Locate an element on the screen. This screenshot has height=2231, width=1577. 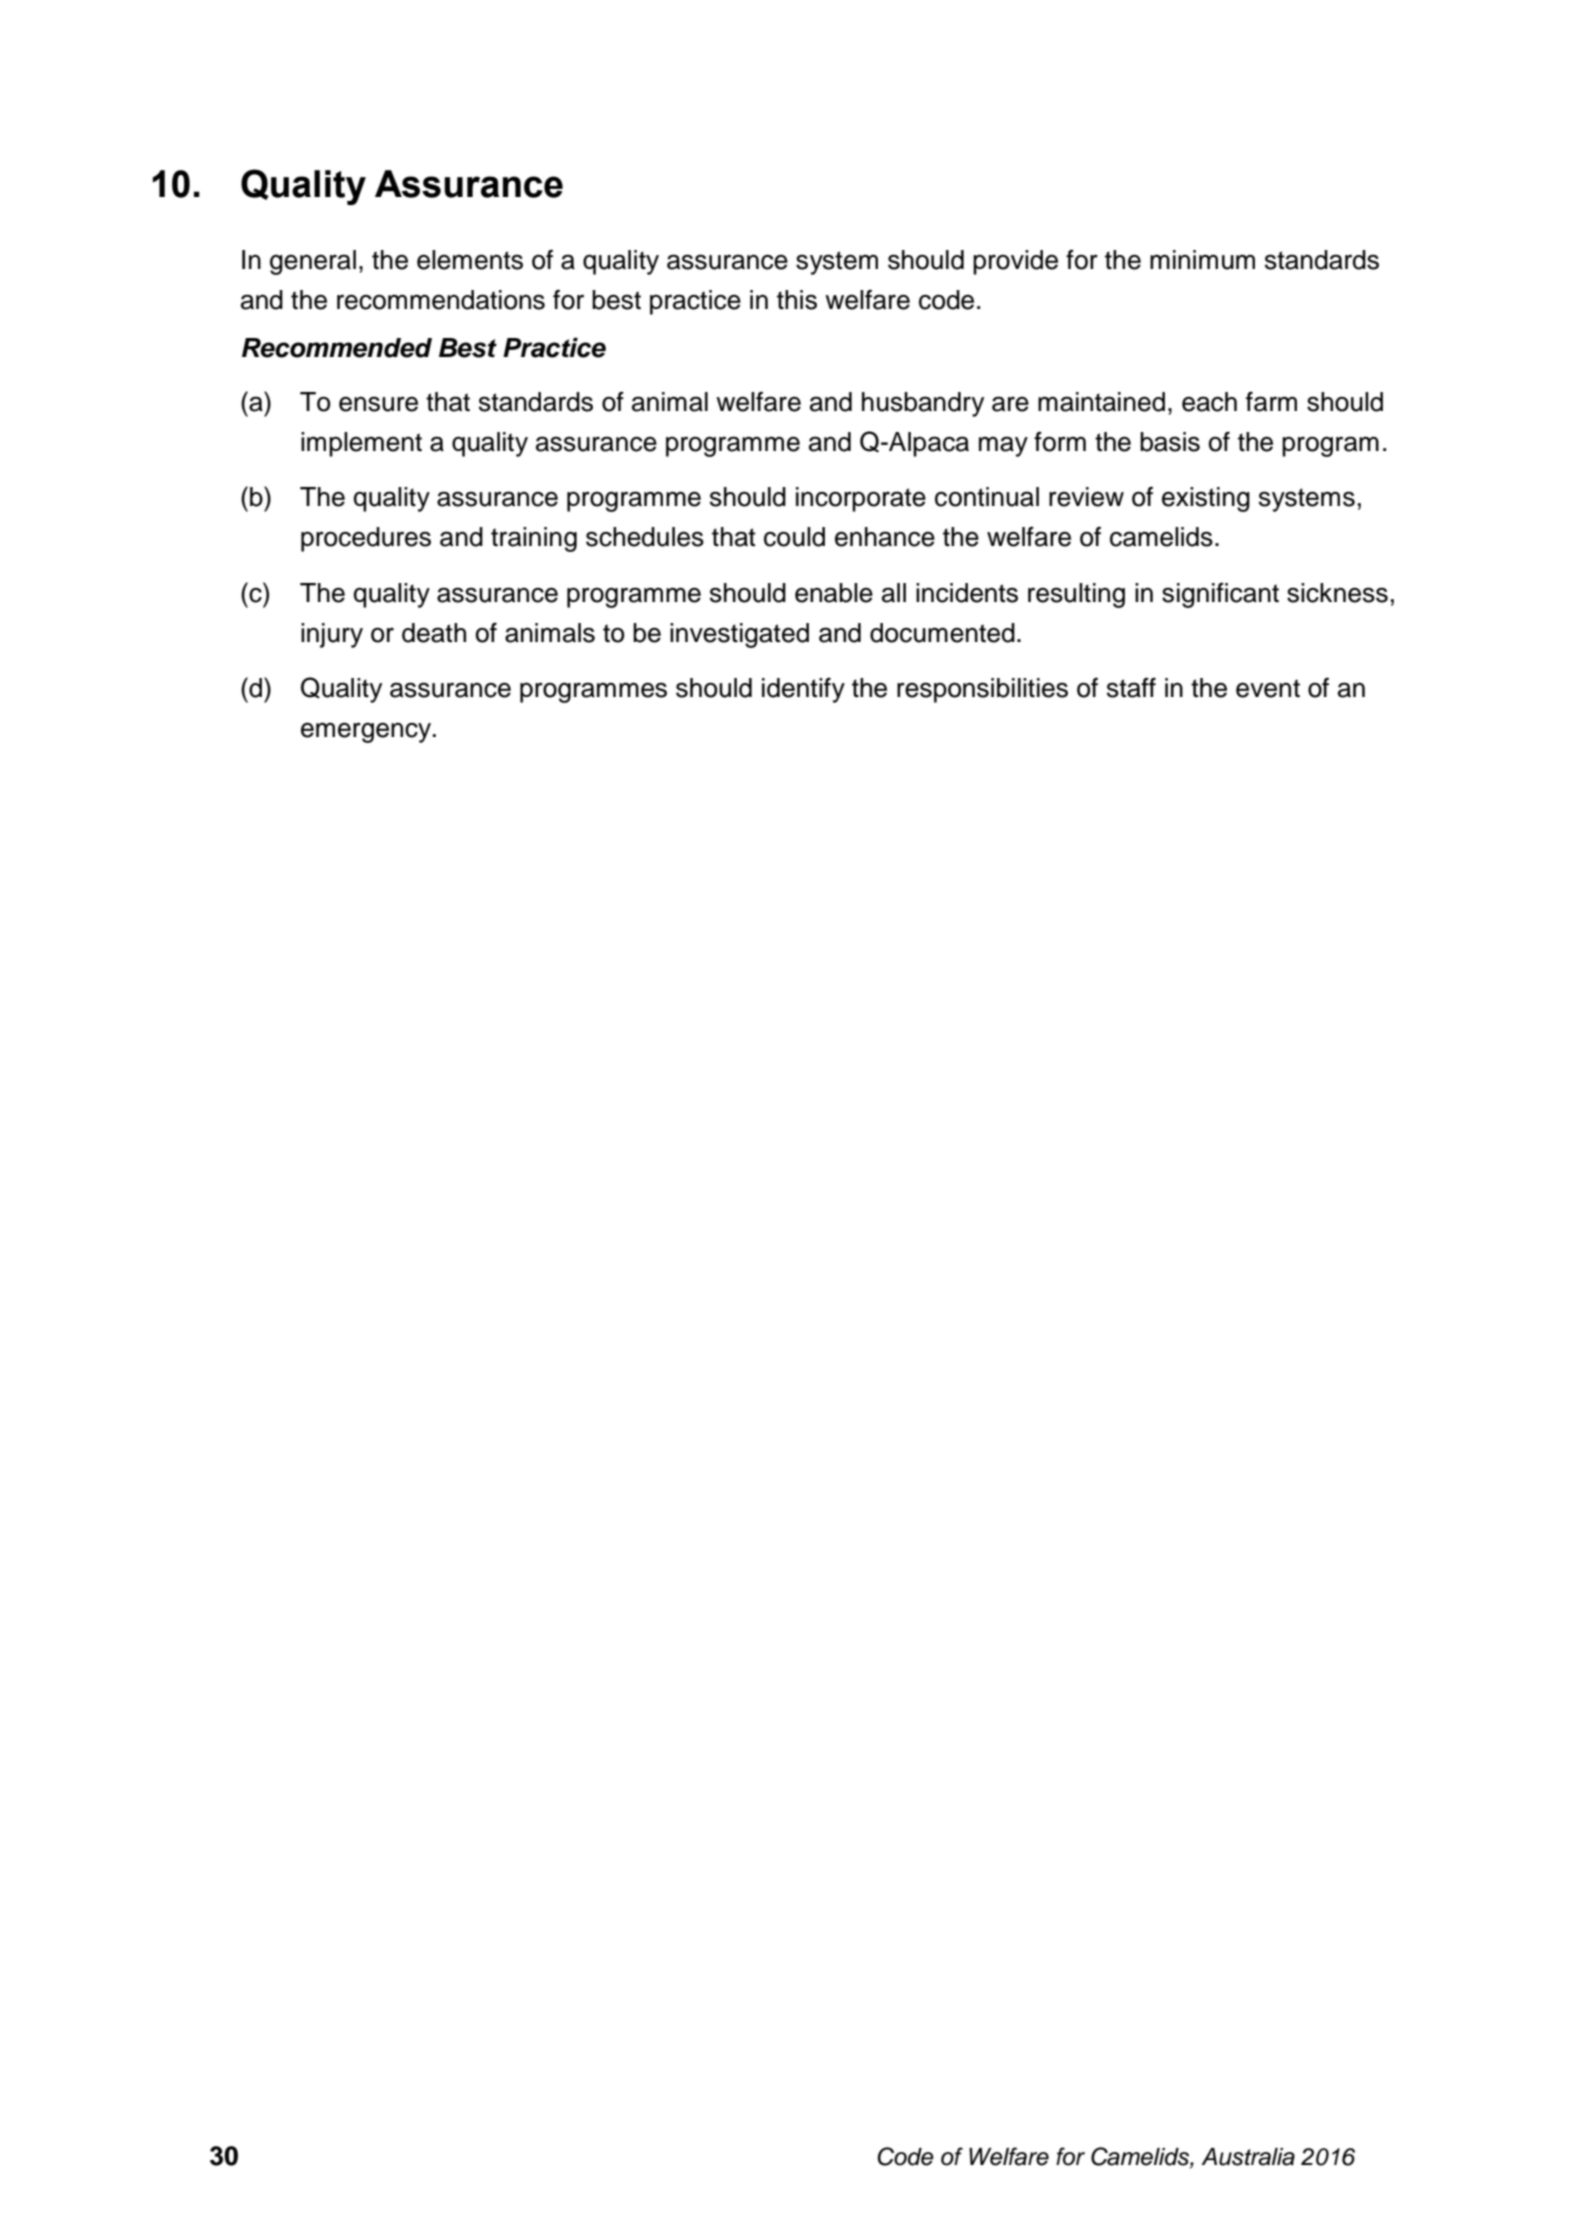
event is located at coordinates (1268, 688).
